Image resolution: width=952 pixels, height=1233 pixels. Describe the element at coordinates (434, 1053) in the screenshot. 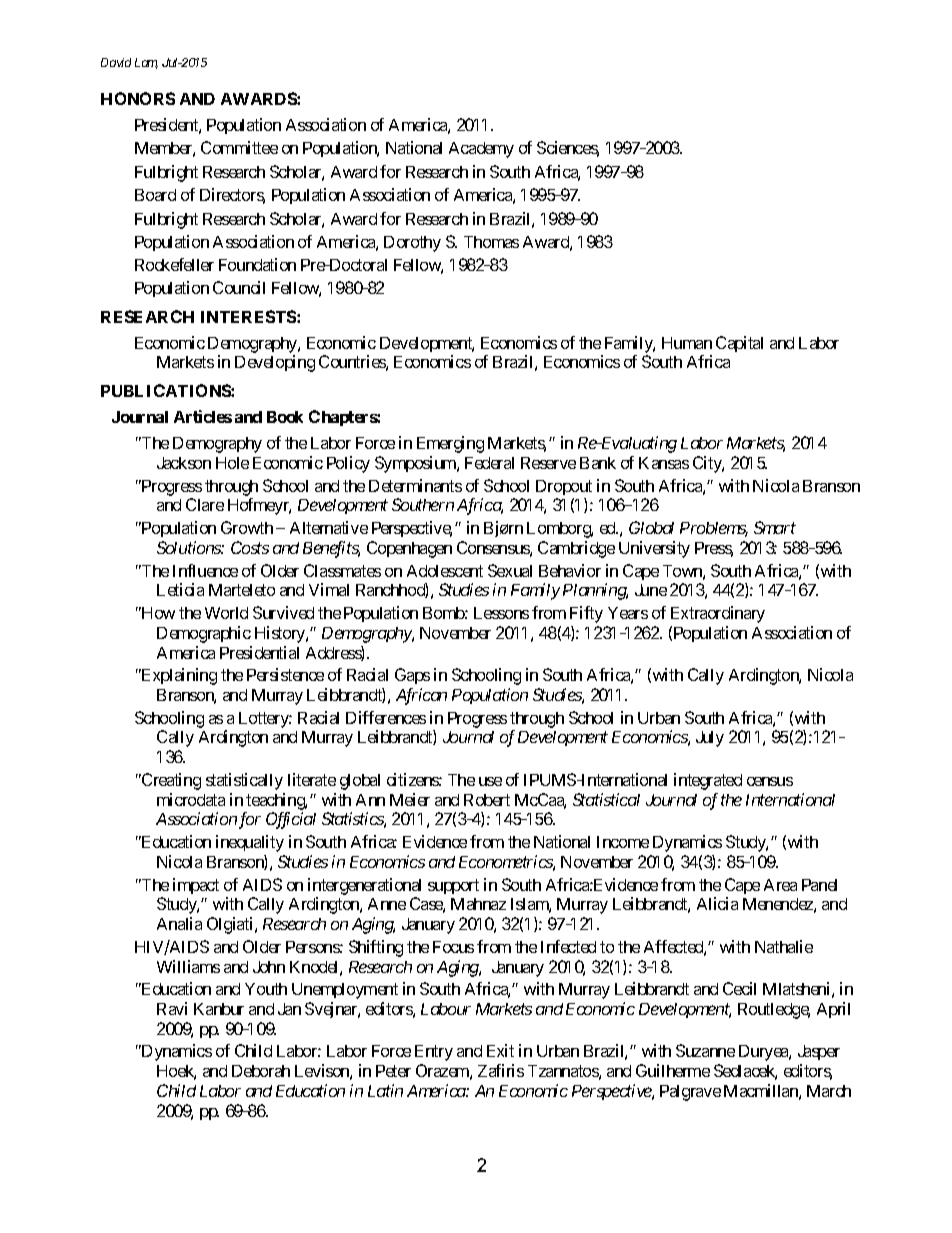

I see `Entry` at that location.
